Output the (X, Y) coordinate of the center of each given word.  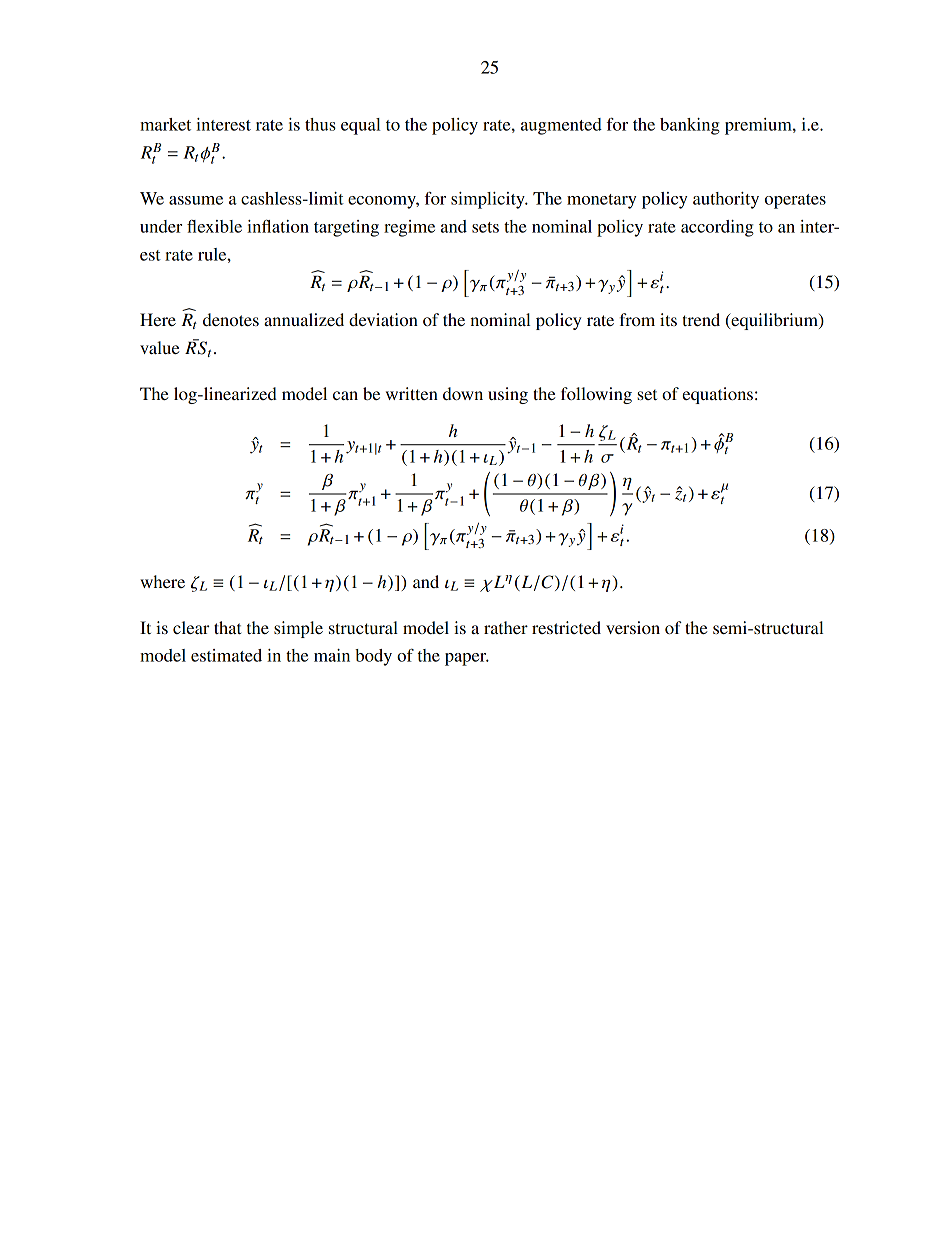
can (345, 395)
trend (701, 319)
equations (717, 395)
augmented (561, 126)
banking (690, 126)
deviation (383, 319)
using (508, 395)
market (165, 124)
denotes (231, 319)
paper (467, 659)
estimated (226, 655)
